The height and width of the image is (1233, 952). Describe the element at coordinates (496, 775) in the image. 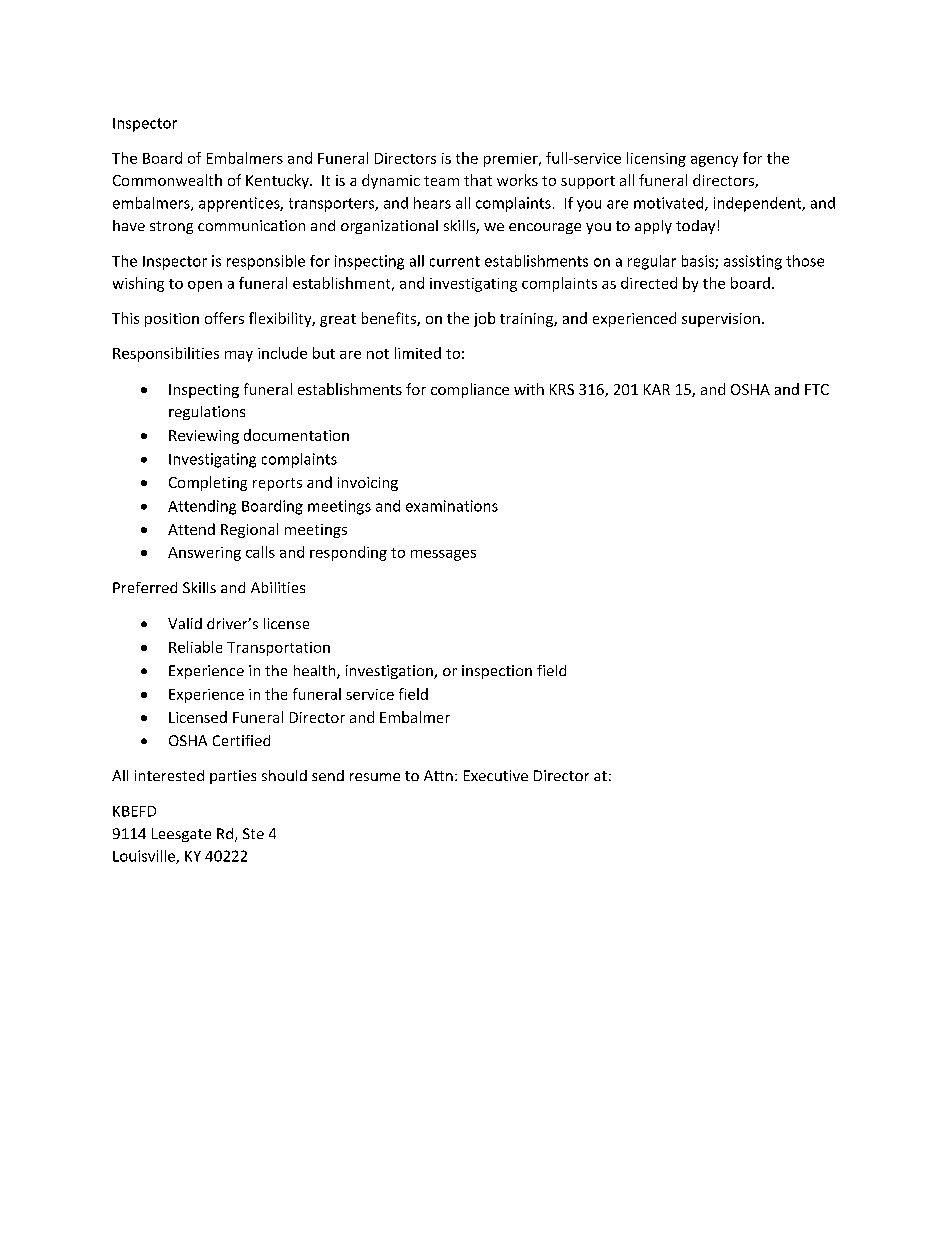

I see `Executive` at that location.
